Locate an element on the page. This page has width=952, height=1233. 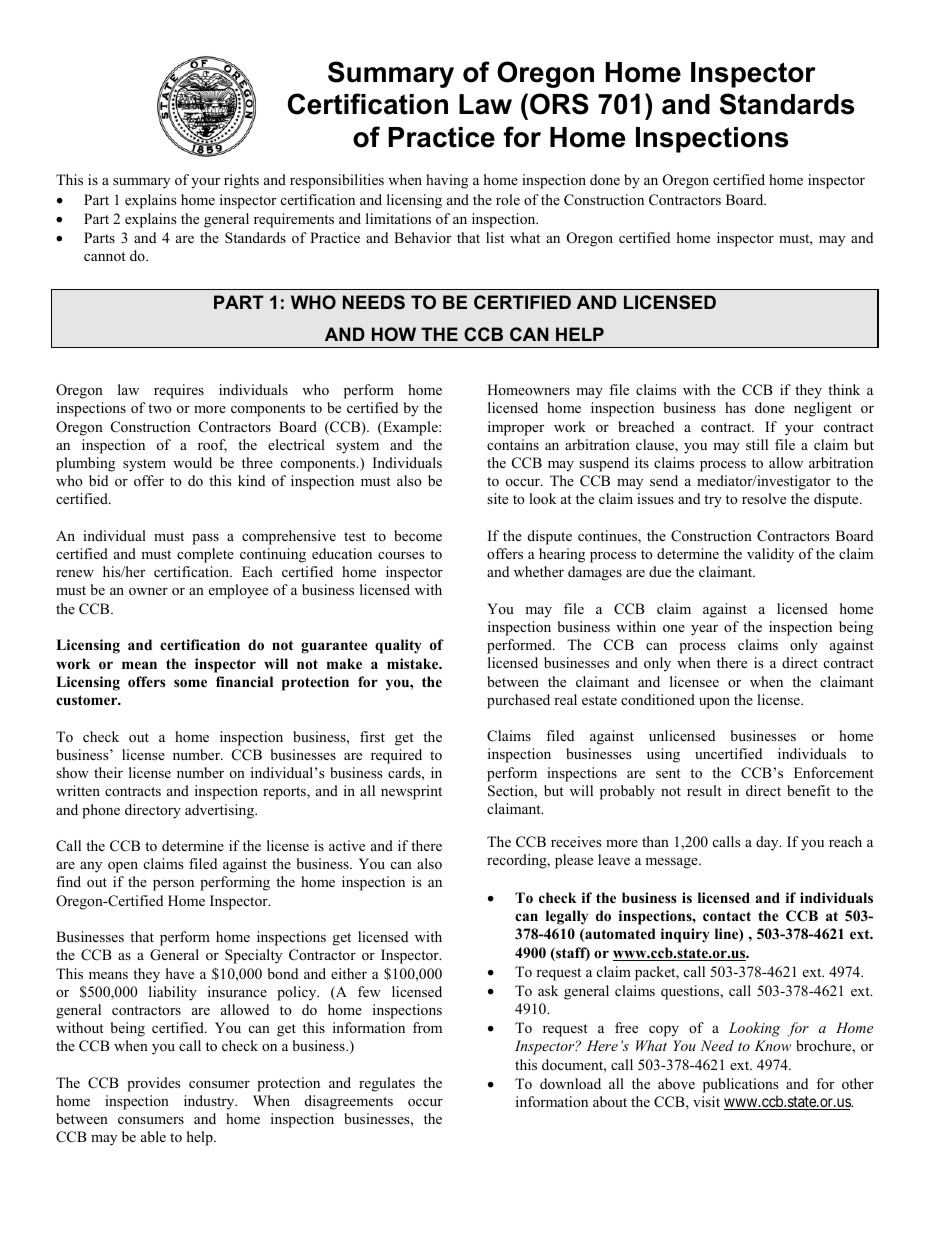
newsprint is located at coordinates (411, 792).
